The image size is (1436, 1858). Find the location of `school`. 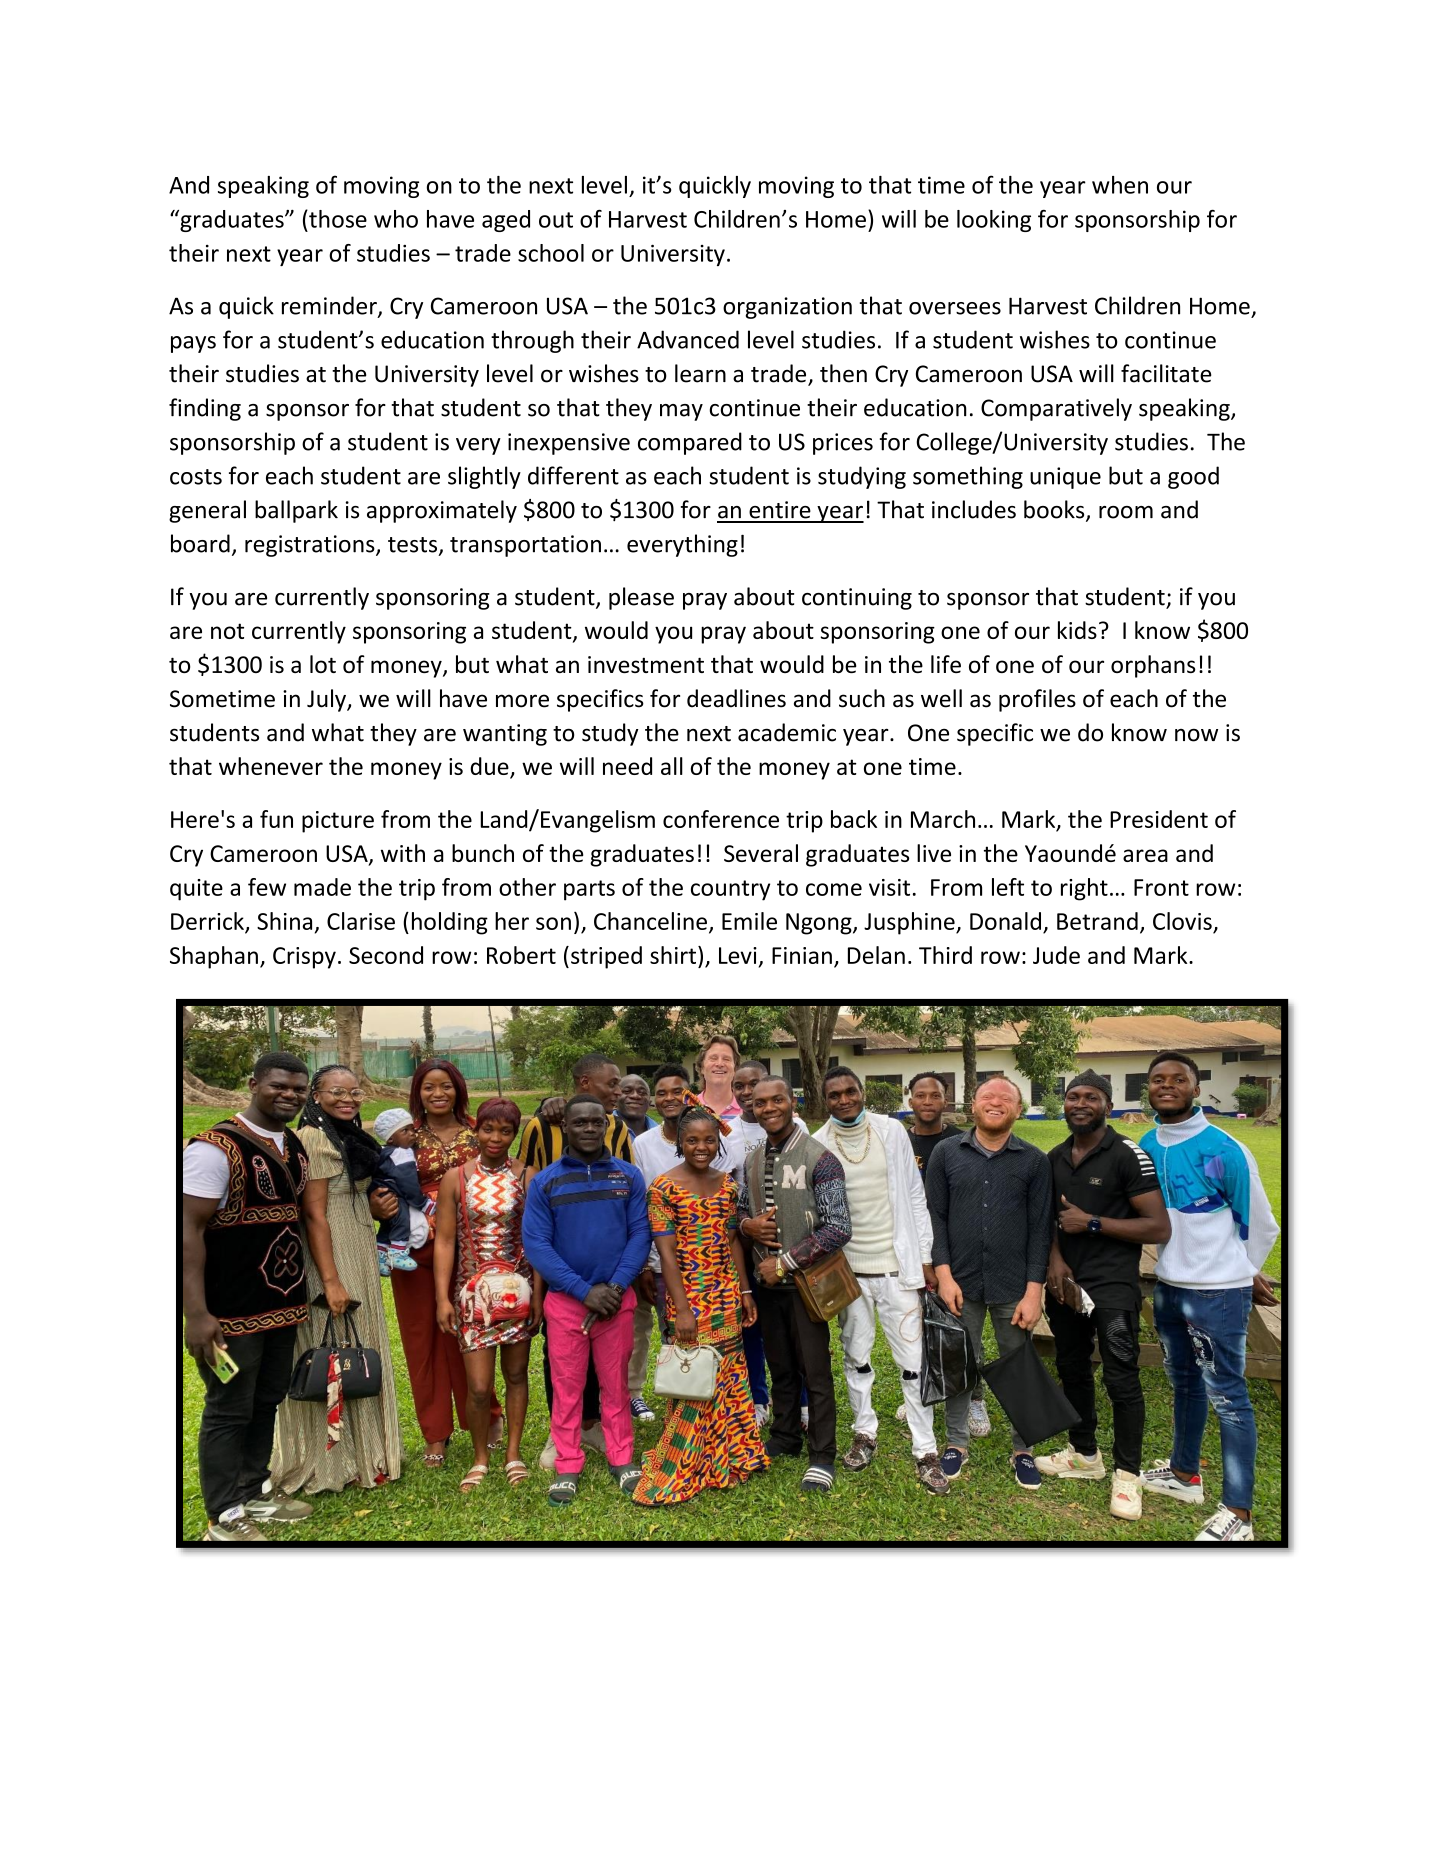

school is located at coordinates (551, 253).
